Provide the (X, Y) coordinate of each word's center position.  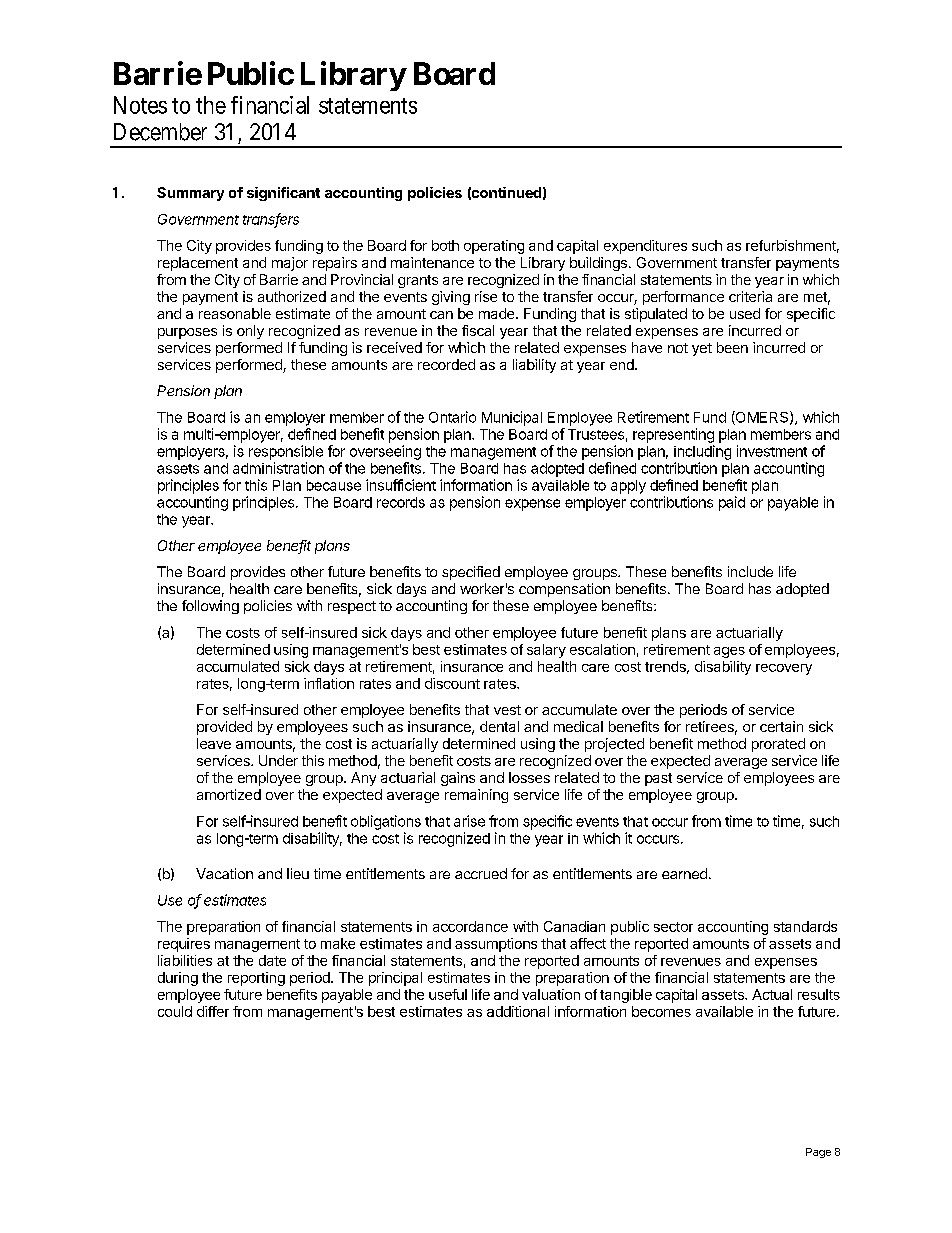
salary (546, 651)
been (732, 347)
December (160, 132)
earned (684, 873)
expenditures (645, 247)
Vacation (224, 873)
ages (729, 652)
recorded (446, 364)
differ (213, 1011)
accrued (481, 873)
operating (494, 247)
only (250, 332)
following (210, 607)
